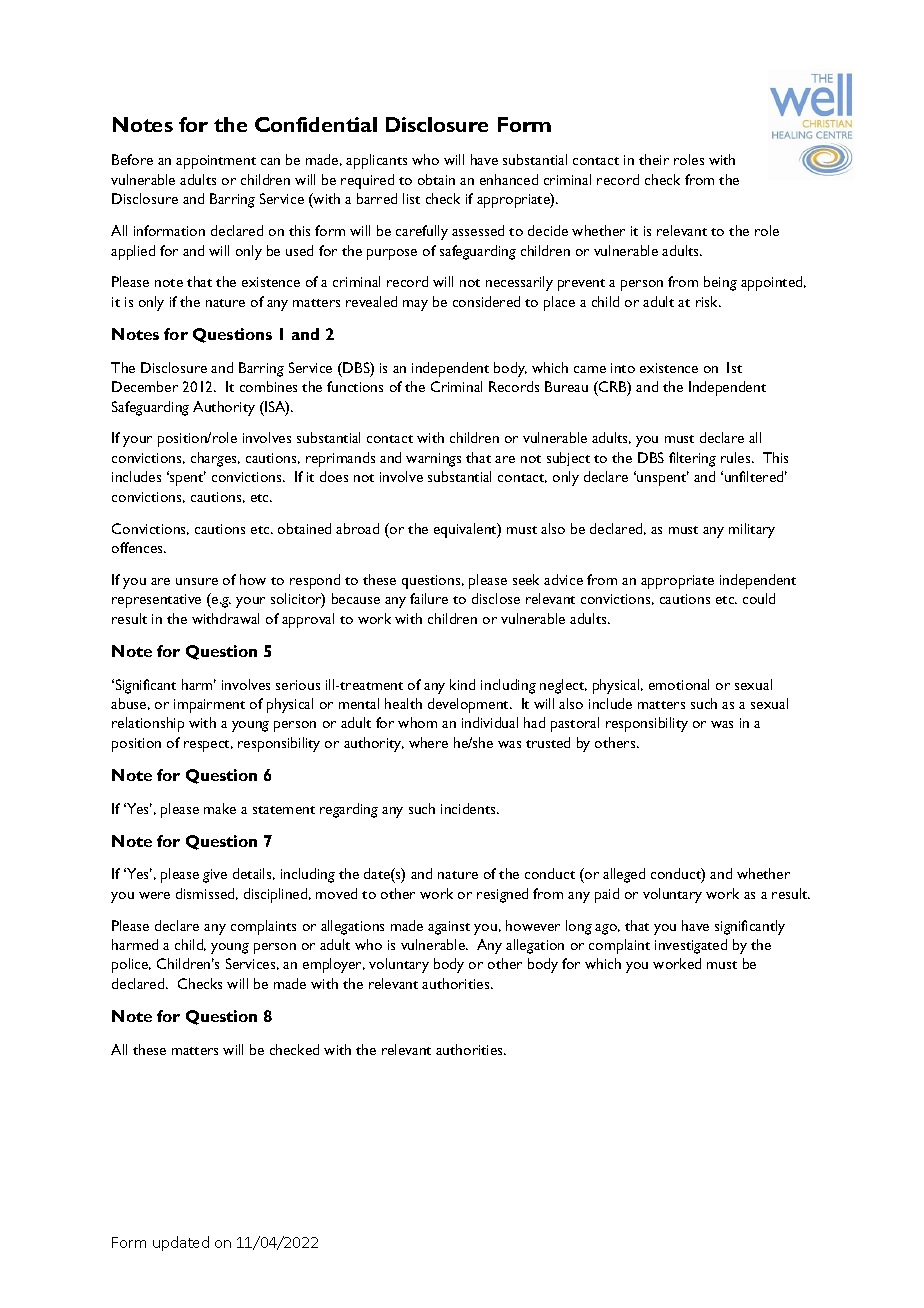 This screenshot has height=1308, width=924. Describe the element at coordinates (752, 530) in the screenshot. I see `military` at that location.
